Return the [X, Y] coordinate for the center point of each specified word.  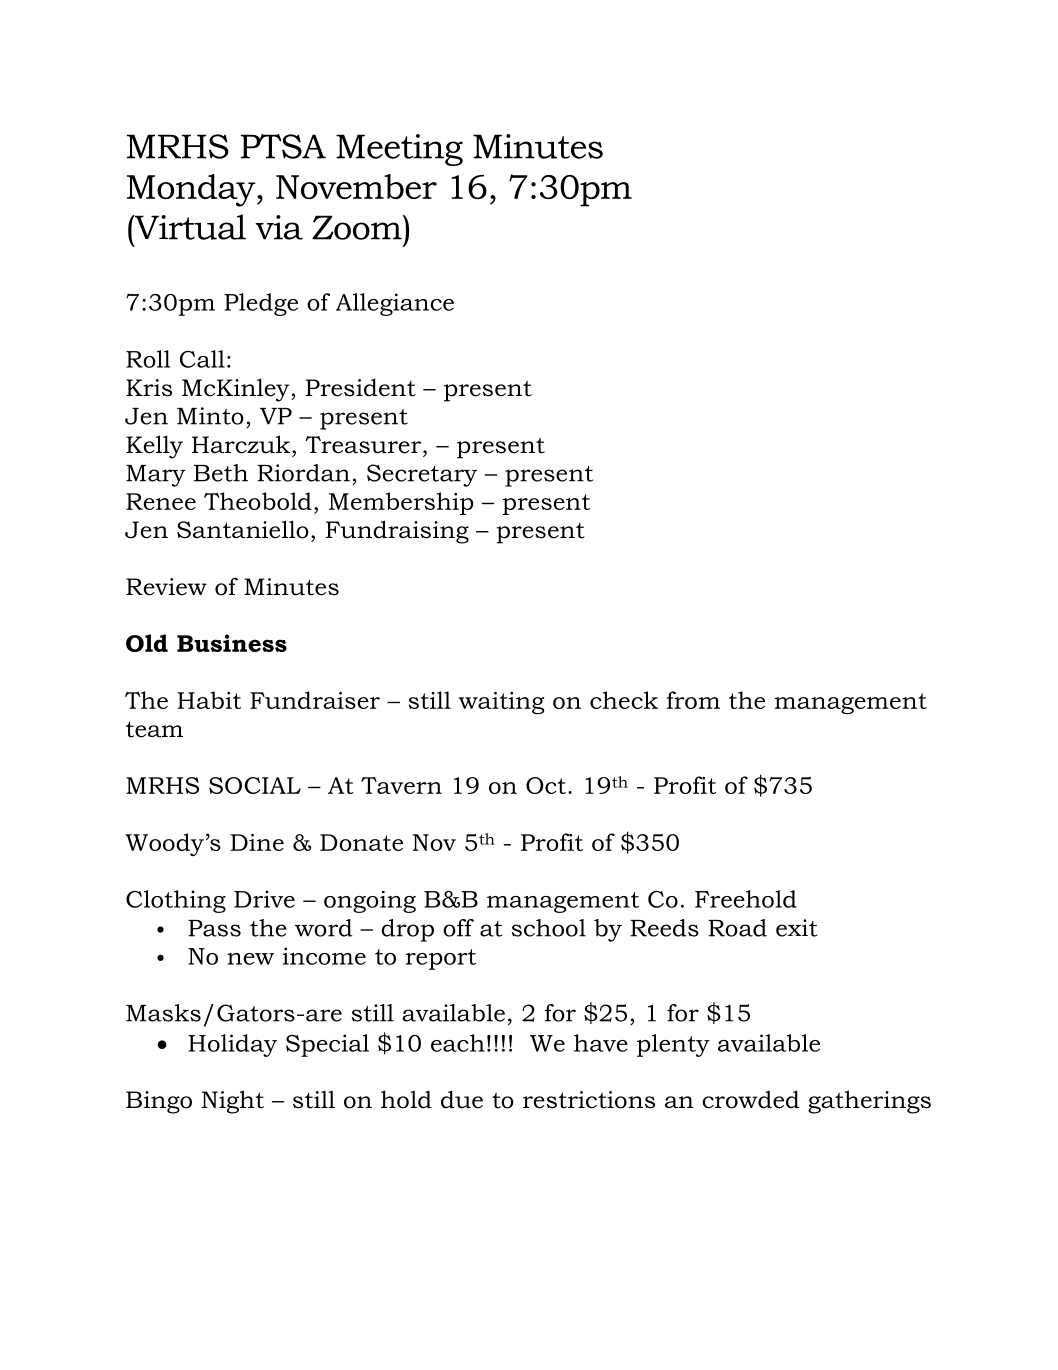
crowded [751, 1099]
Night [232, 1102]
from [693, 700]
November [356, 186]
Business [232, 643]
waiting [502, 703]
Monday [192, 190]
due [462, 1099]
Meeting [399, 150]
